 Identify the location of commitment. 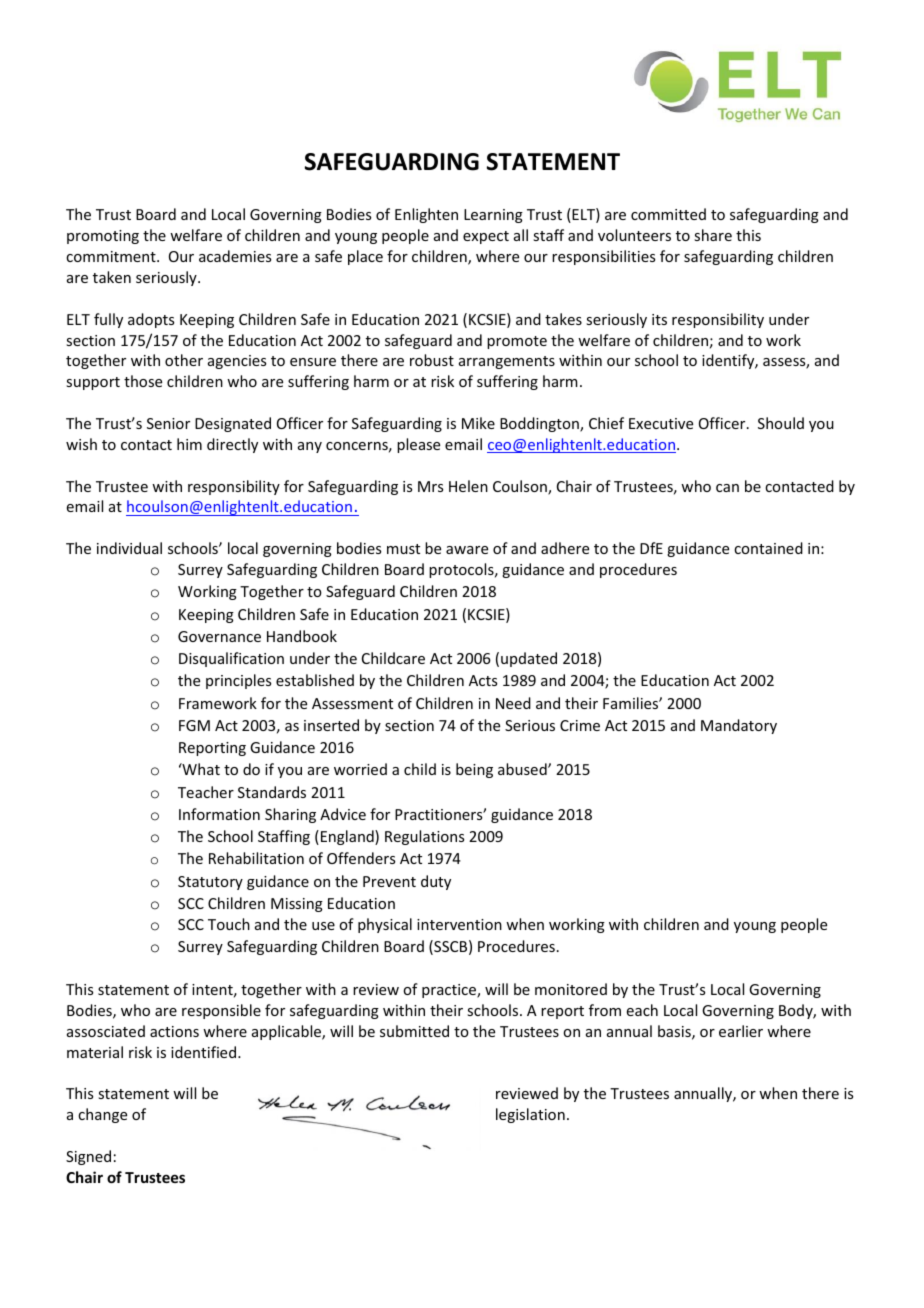
(112, 256).
